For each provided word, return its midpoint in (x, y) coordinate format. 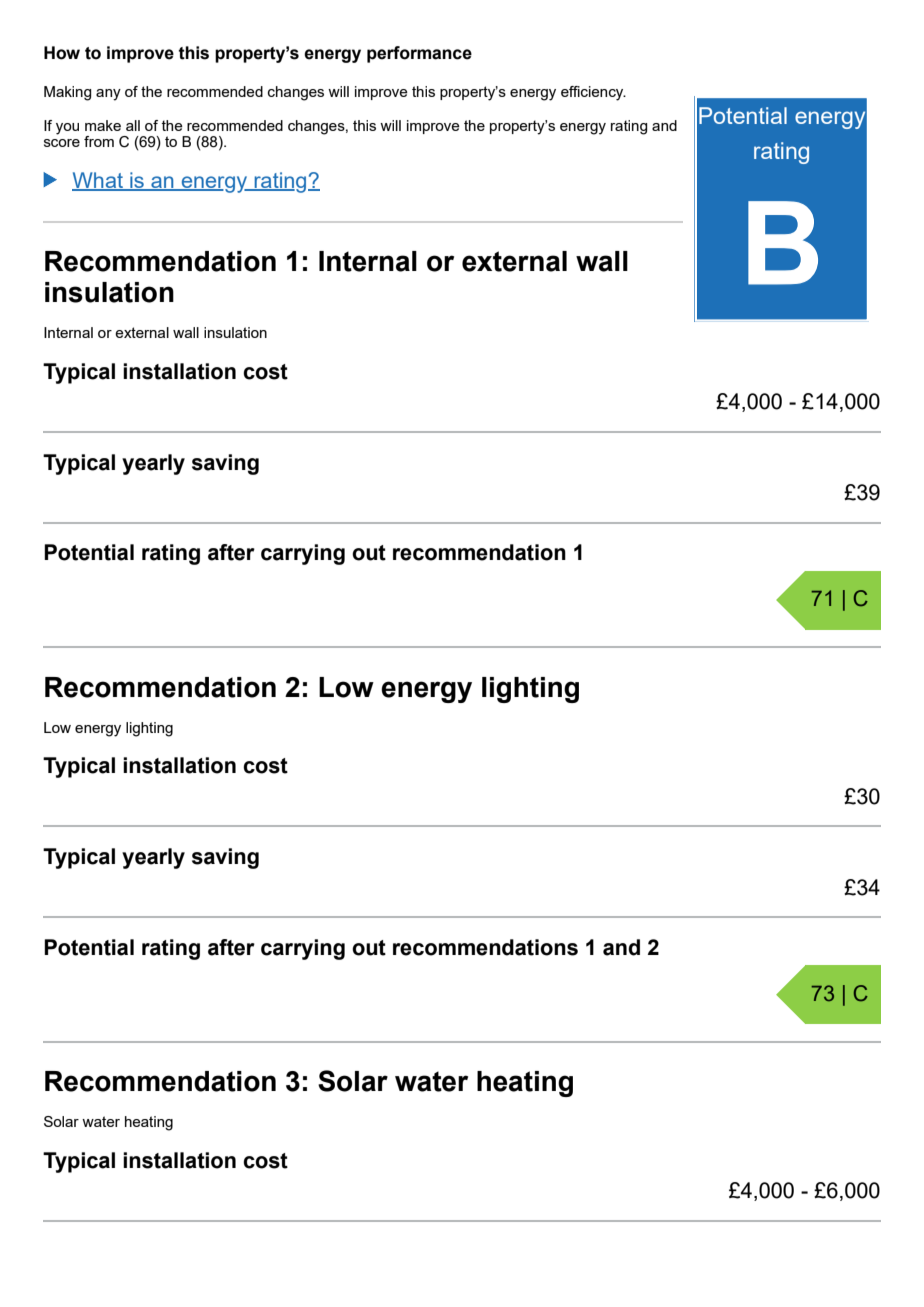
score (62, 143)
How (62, 53)
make (103, 125)
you (67, 129)
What (98, 181)
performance (419, 54)
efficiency (593, 93)
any (108, 95)
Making (67, 93)
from (99, 141)
